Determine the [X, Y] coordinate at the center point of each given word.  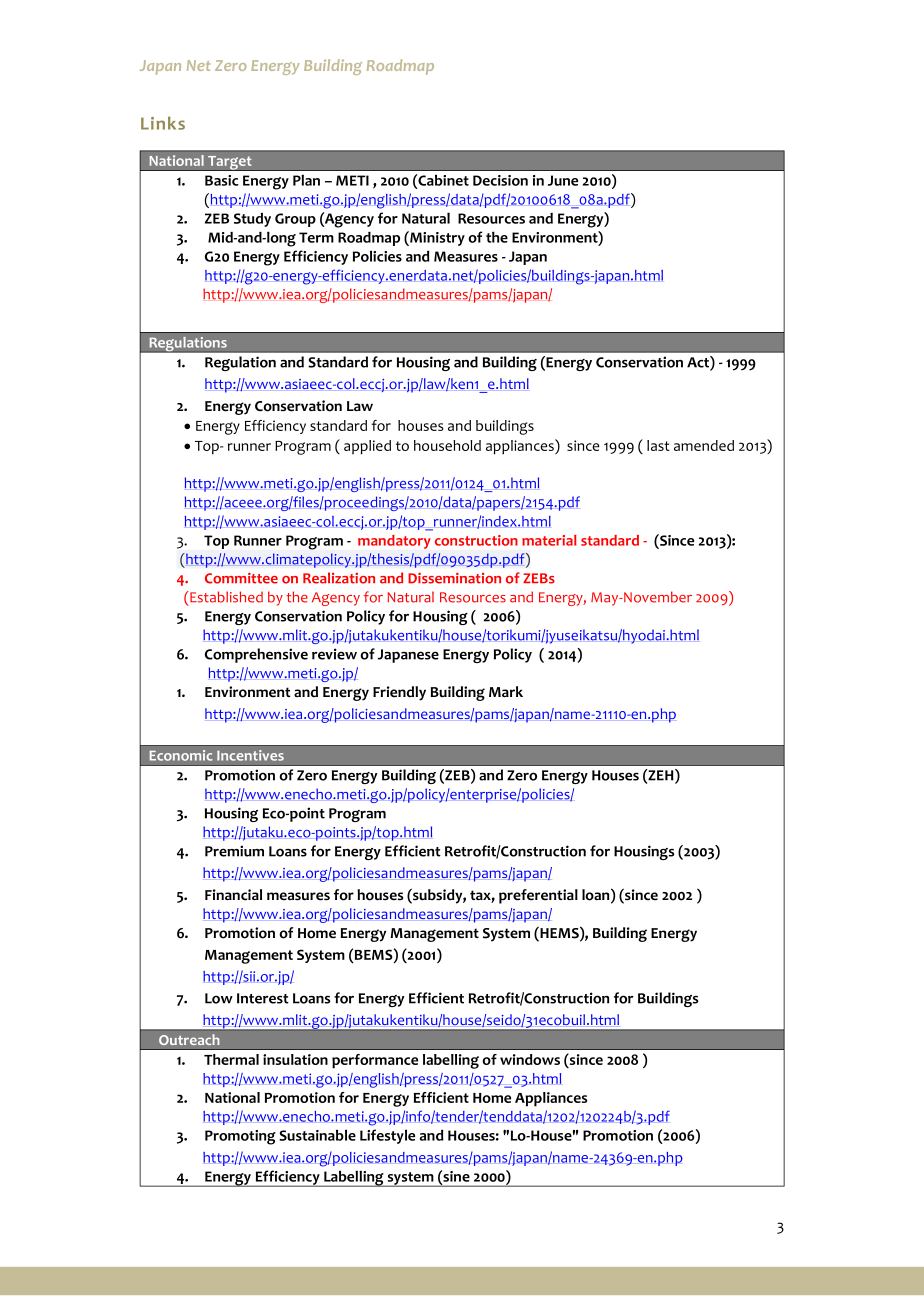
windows [530, 1059]
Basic [222, 180]
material [549, 540]
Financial [233, 895]
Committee [241, 578]
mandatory [394, 542]
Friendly [399, 693]
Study [252, 220]
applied [367, 447]
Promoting [240, 1137]
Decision [500, 180]
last [658, 445]
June [563, 180]
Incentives [250, 755]
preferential [538, 896]
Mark [506, 691]
